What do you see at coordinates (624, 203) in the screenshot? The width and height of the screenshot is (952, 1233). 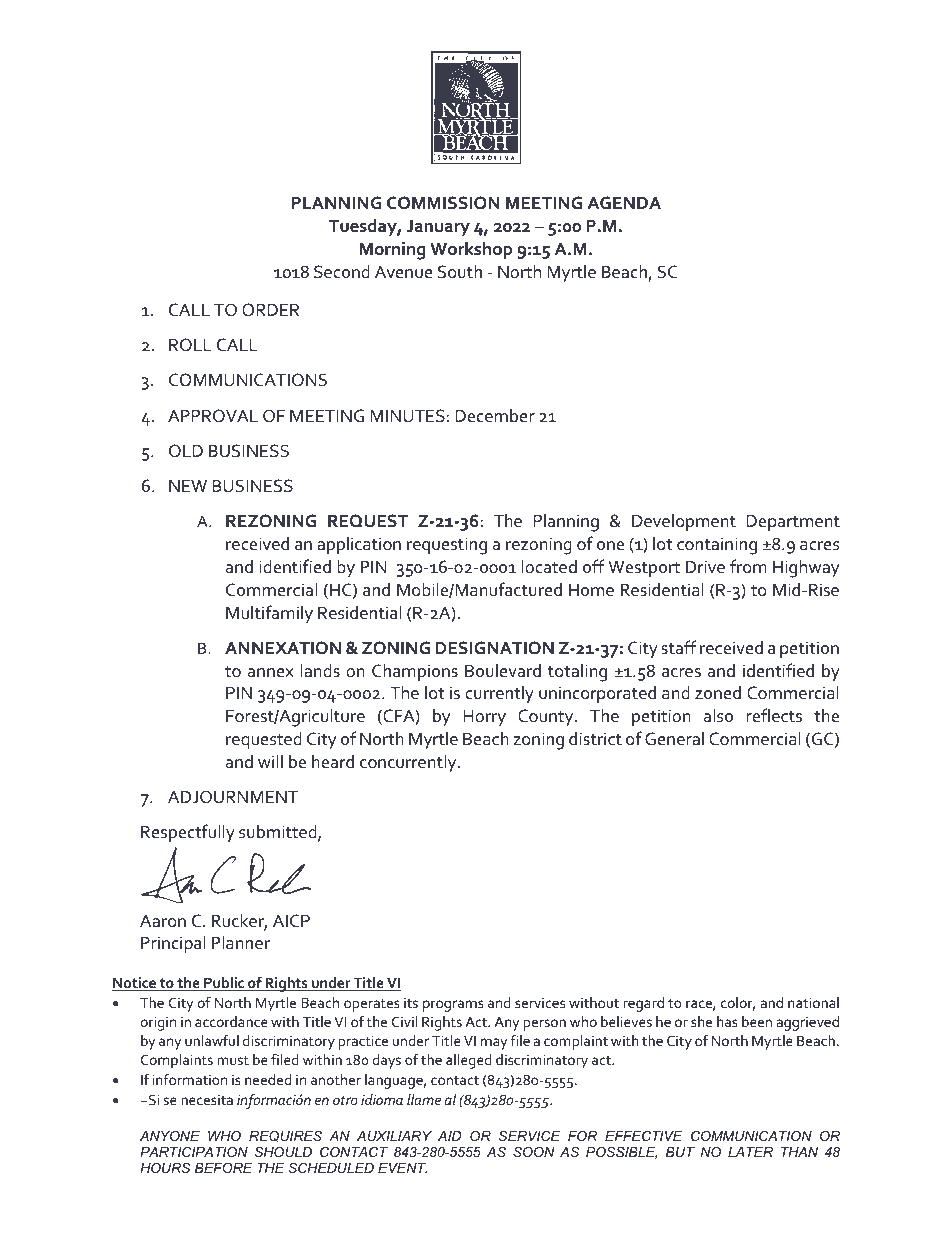 I see `AGENDA` at bounding box center [624, 203].
